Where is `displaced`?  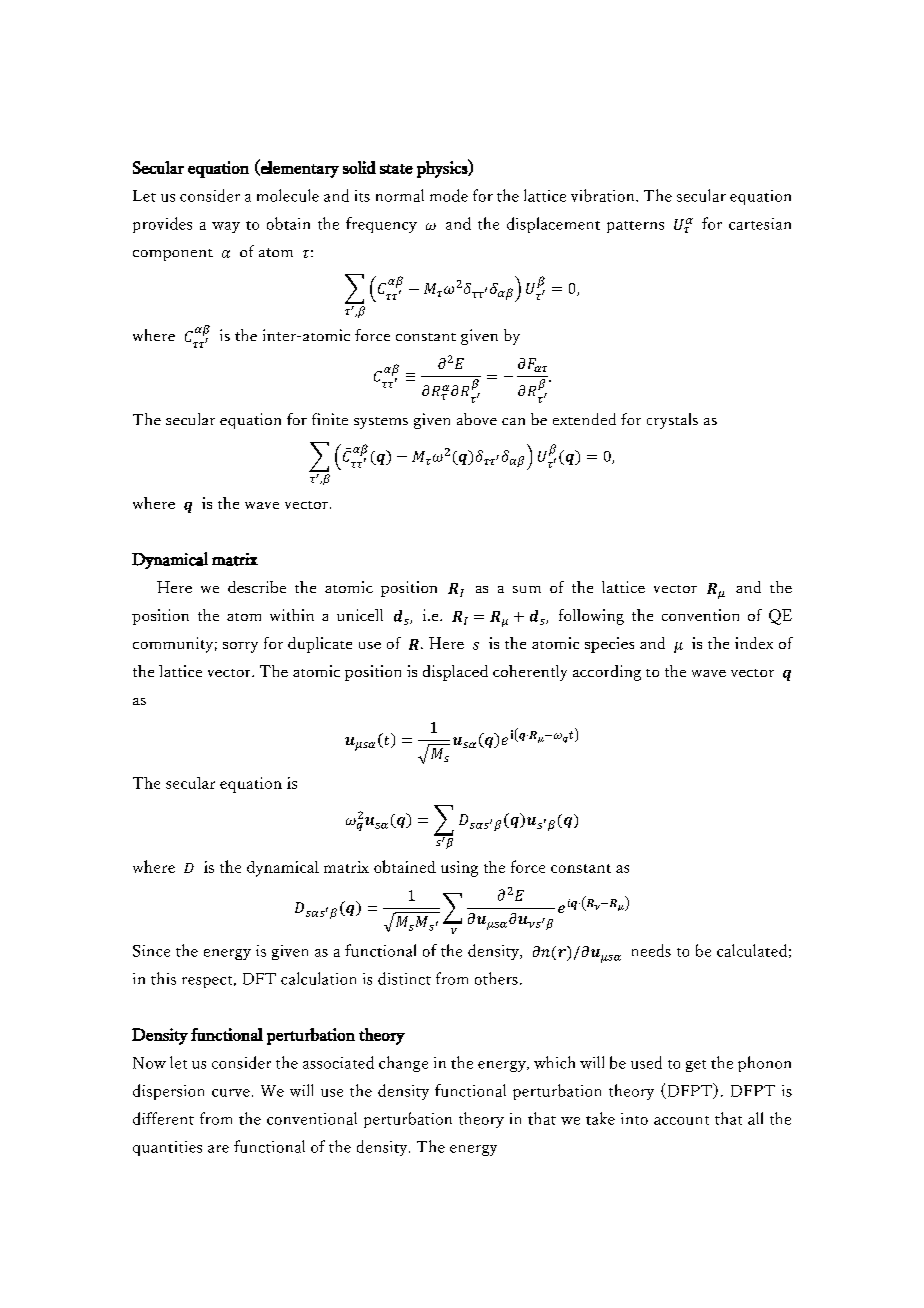
displaced is located at coordinates (455, 673).
